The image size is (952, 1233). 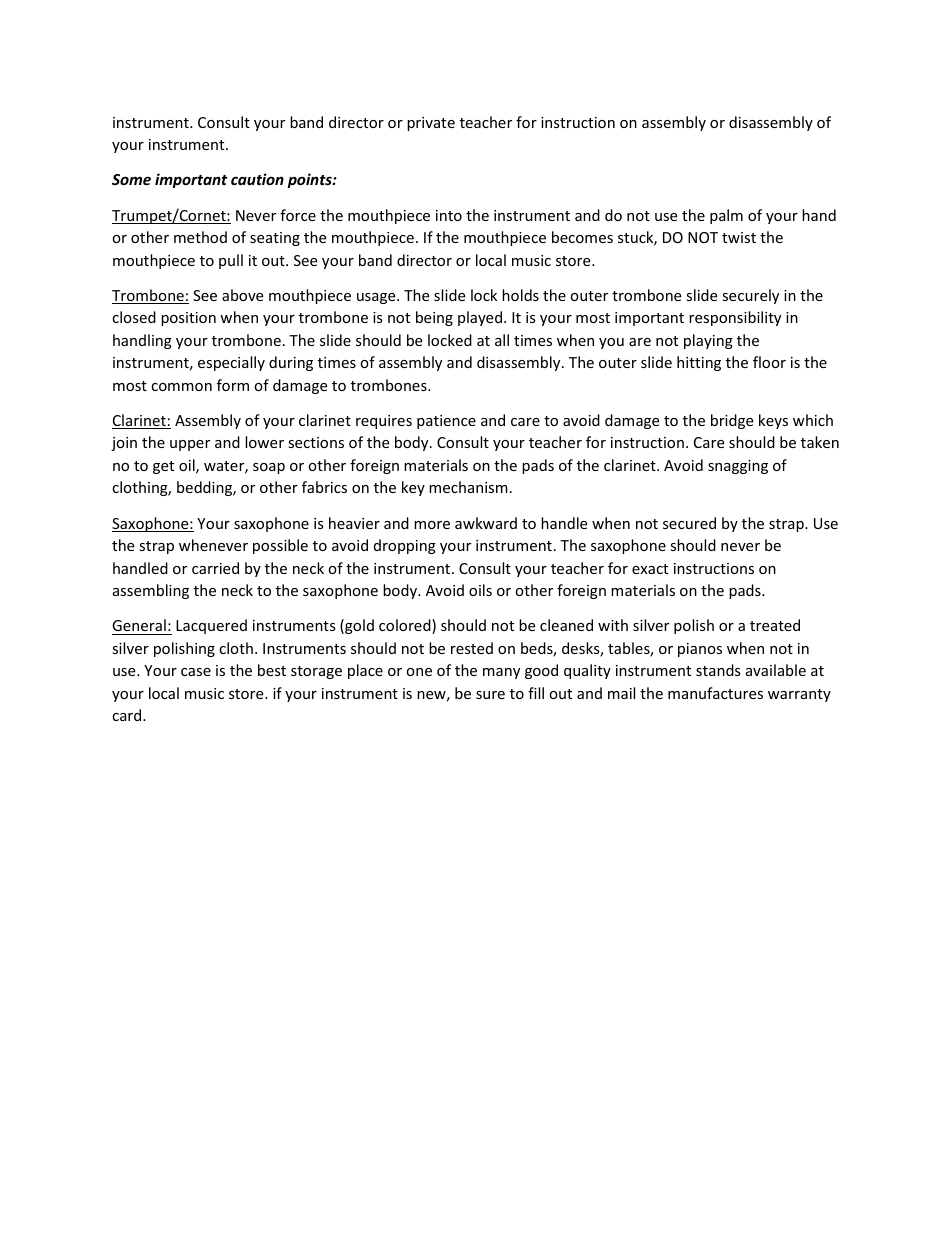 What do you see at coordinates (480, 318) in the screenshot?
I see `played` at bounding box center [480, 318].
